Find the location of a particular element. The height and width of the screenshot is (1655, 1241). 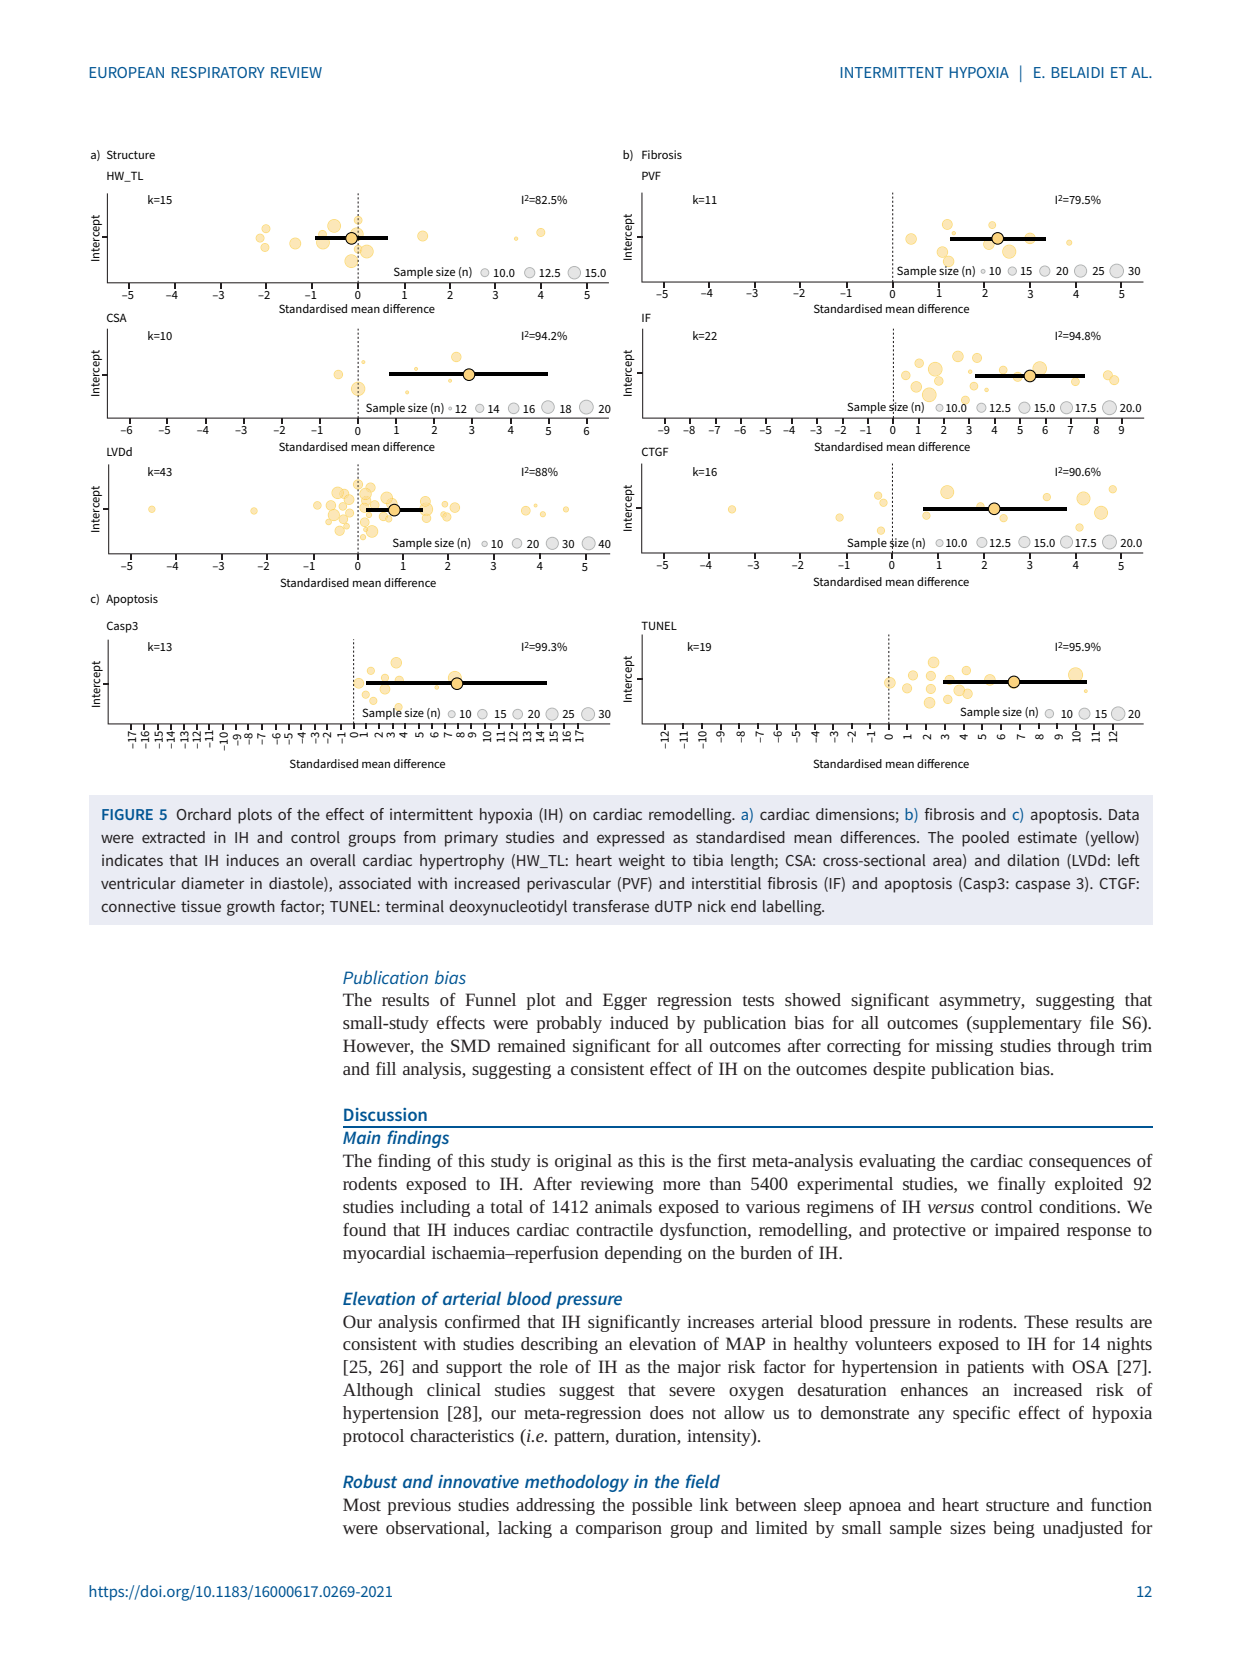

expressed is located at coordinates (630, 839).
